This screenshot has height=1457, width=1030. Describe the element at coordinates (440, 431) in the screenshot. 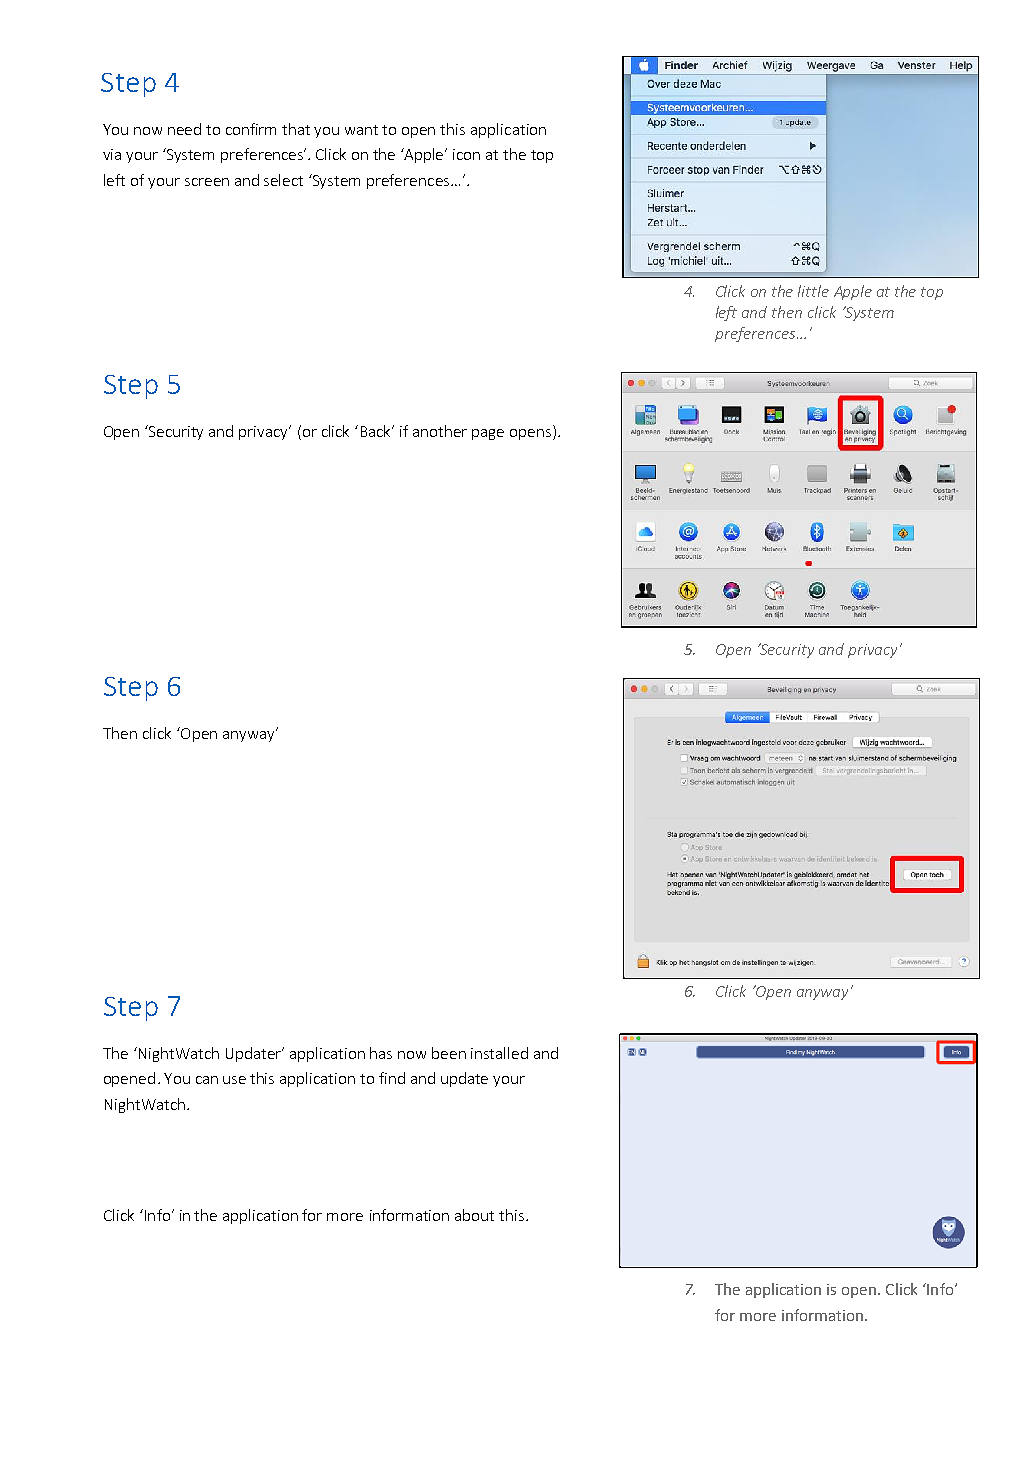

I see `another` at that location.
